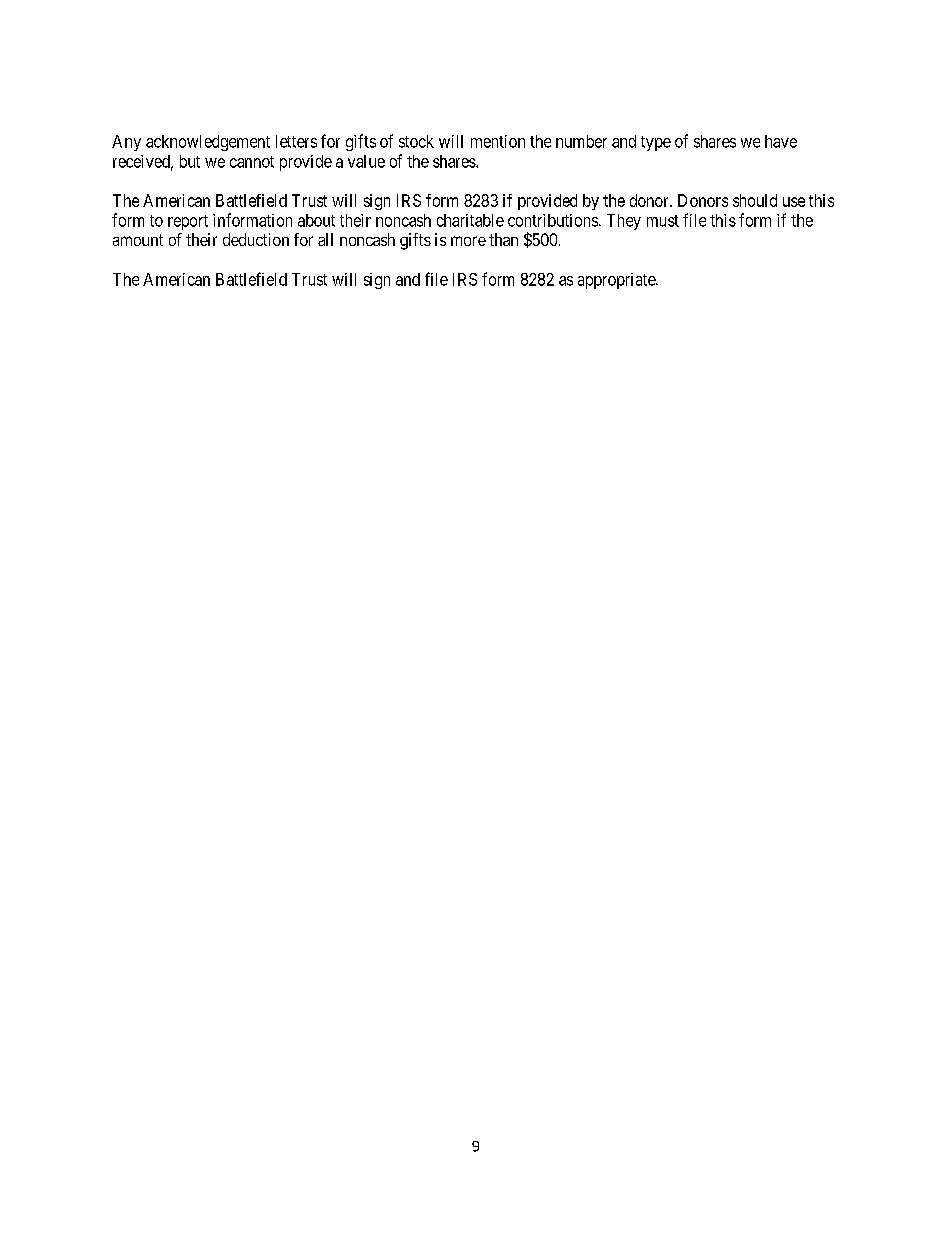 The height and width of the document is (1233, 952). I want to click on cannot, so click(252, 162).
